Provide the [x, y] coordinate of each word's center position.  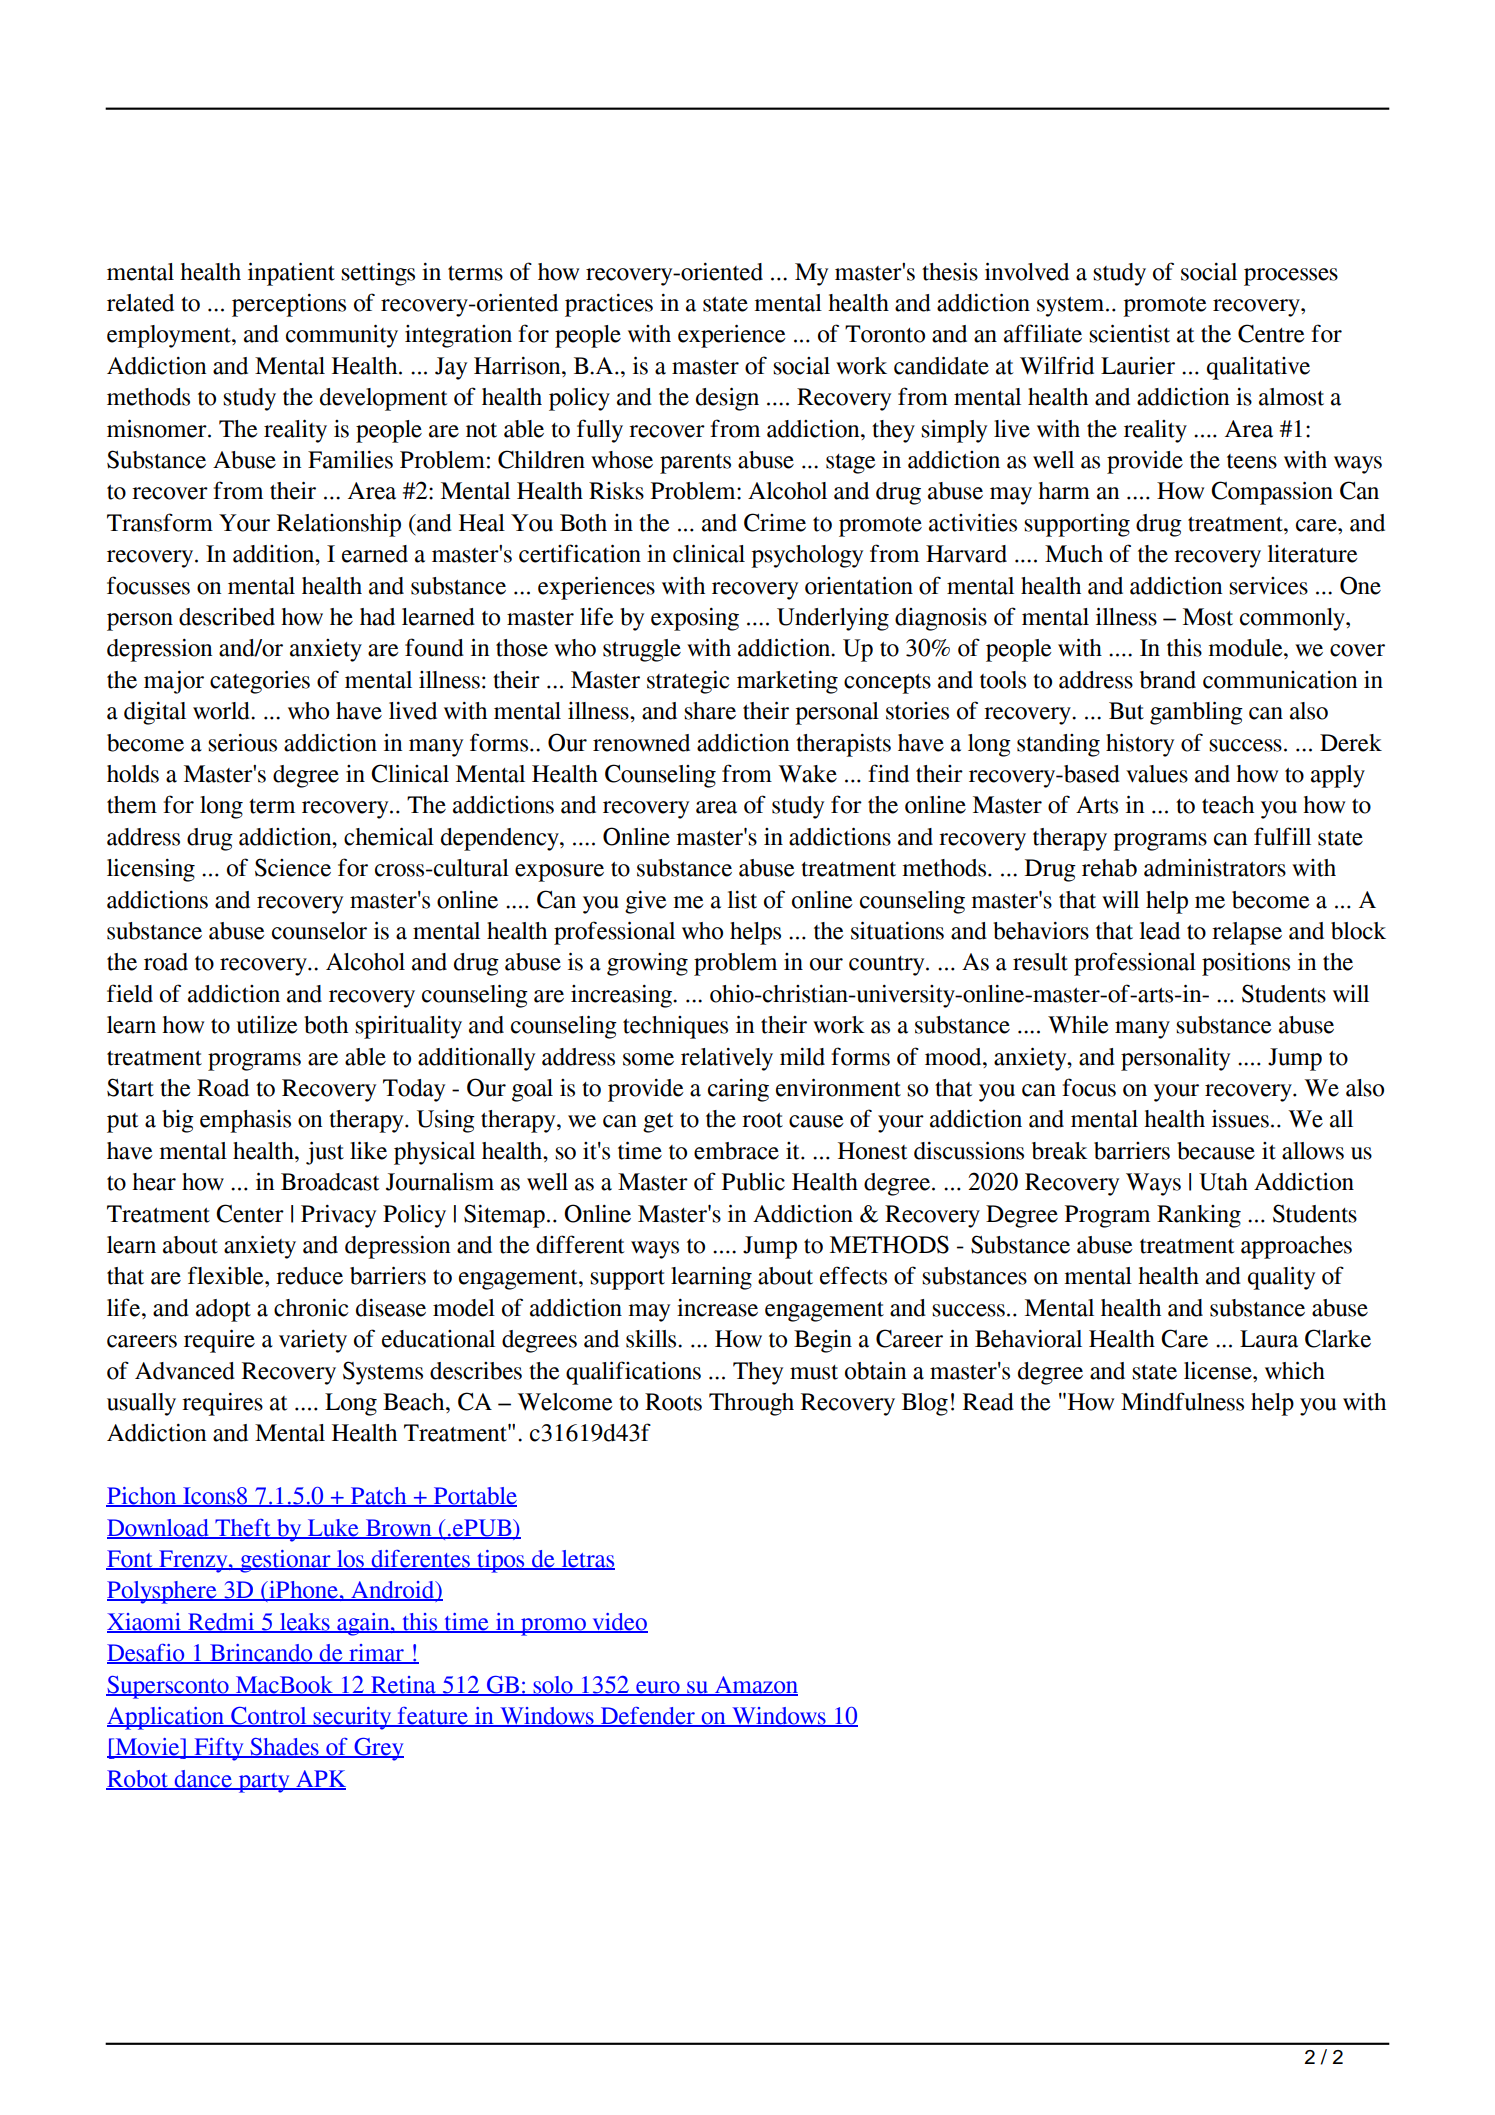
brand [1168, 680]
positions [1246, 964]
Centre [1271, 333]
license [1219, 1371]
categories [260, 682]
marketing [787, 682]
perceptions [289, 305]
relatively [727, 1059]
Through [751, 1404]
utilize [267, 1024]
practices [609, 305]
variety [313, 1341]
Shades [284, 1748]
